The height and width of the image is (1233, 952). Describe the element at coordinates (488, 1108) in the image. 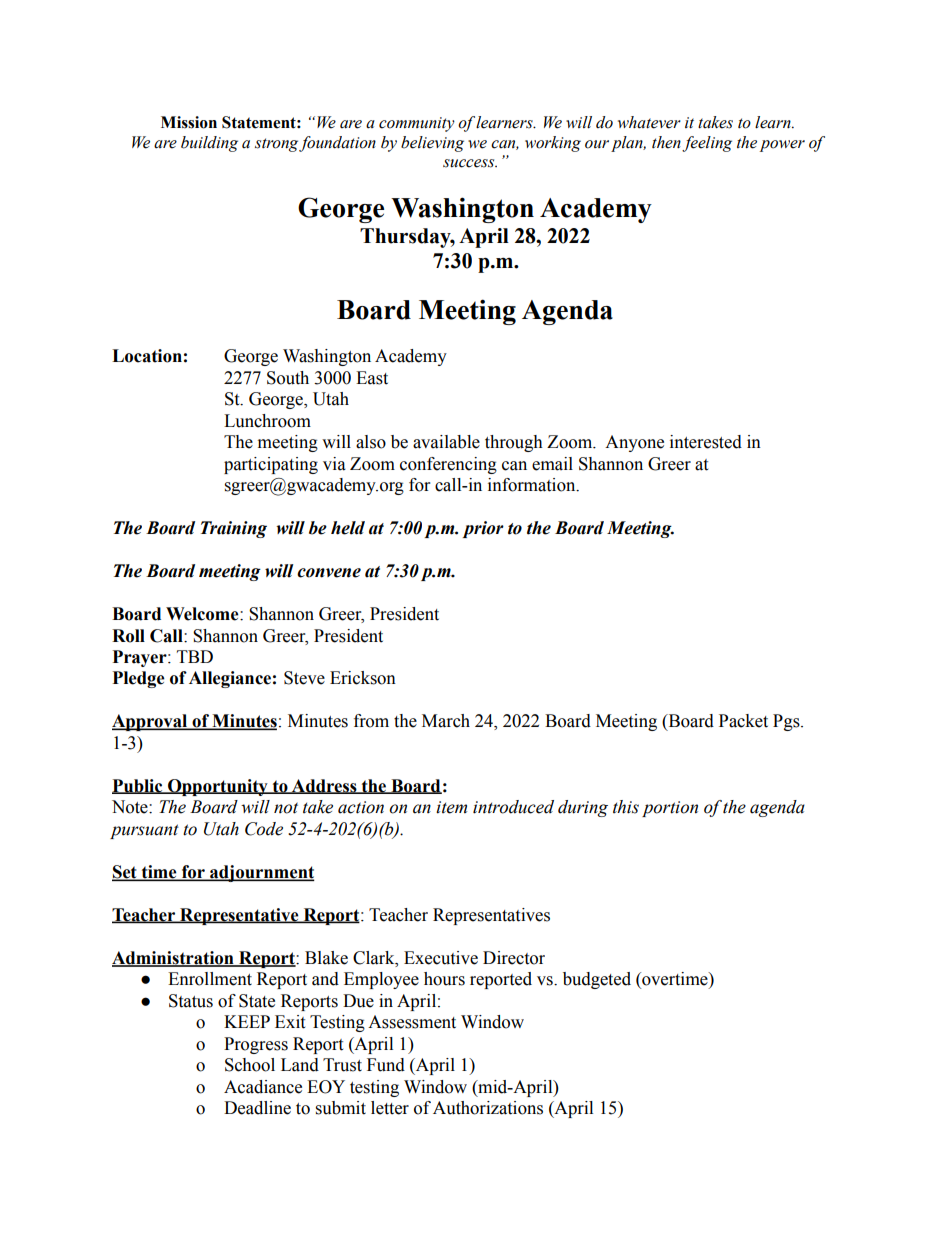

I see `Authorizations` at that location.
